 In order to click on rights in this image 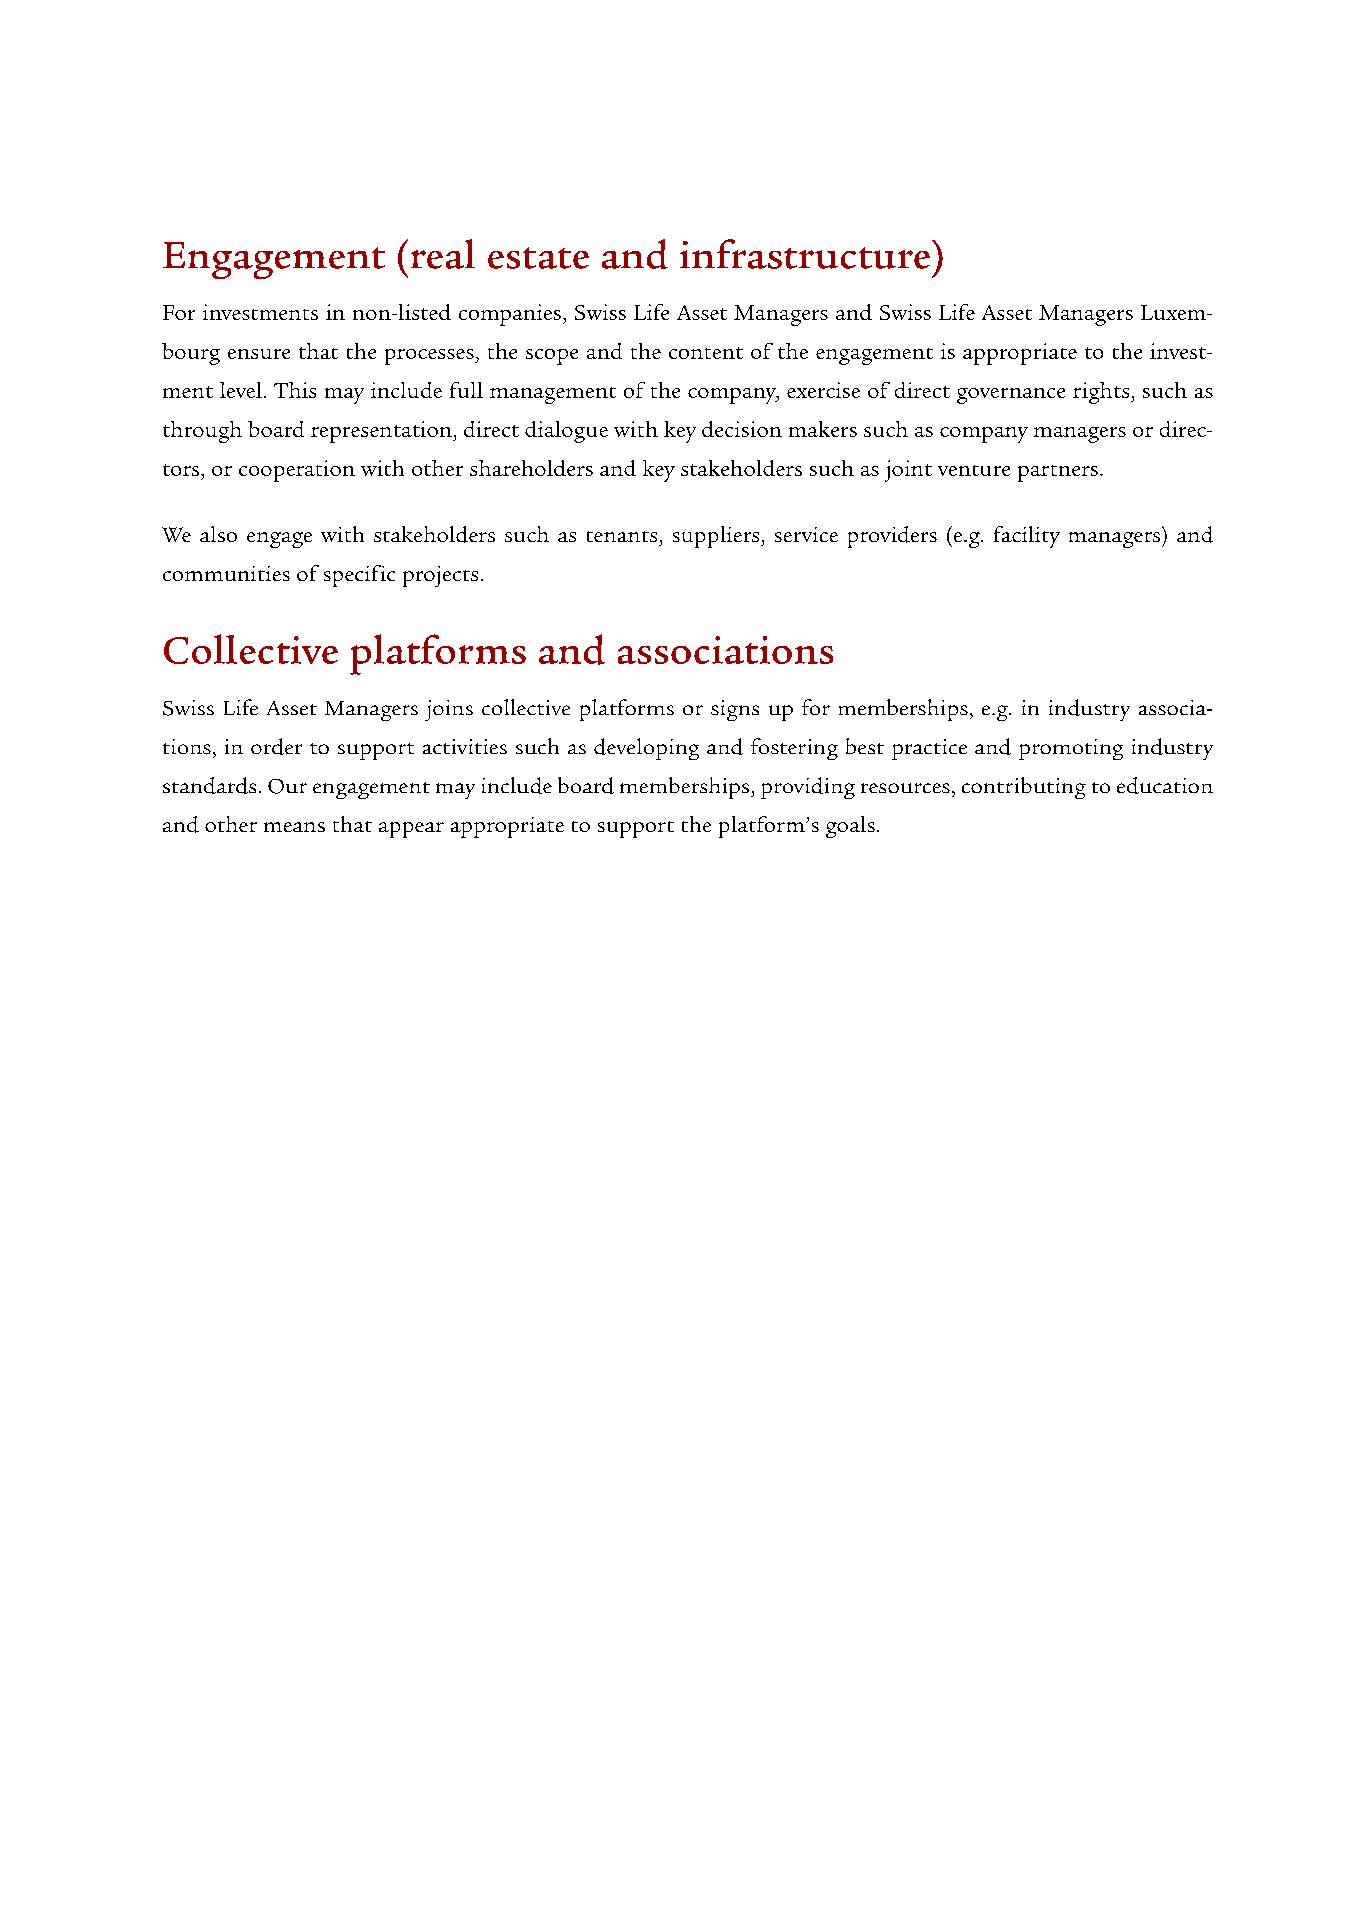, I will do `click(1102, 393)`.
